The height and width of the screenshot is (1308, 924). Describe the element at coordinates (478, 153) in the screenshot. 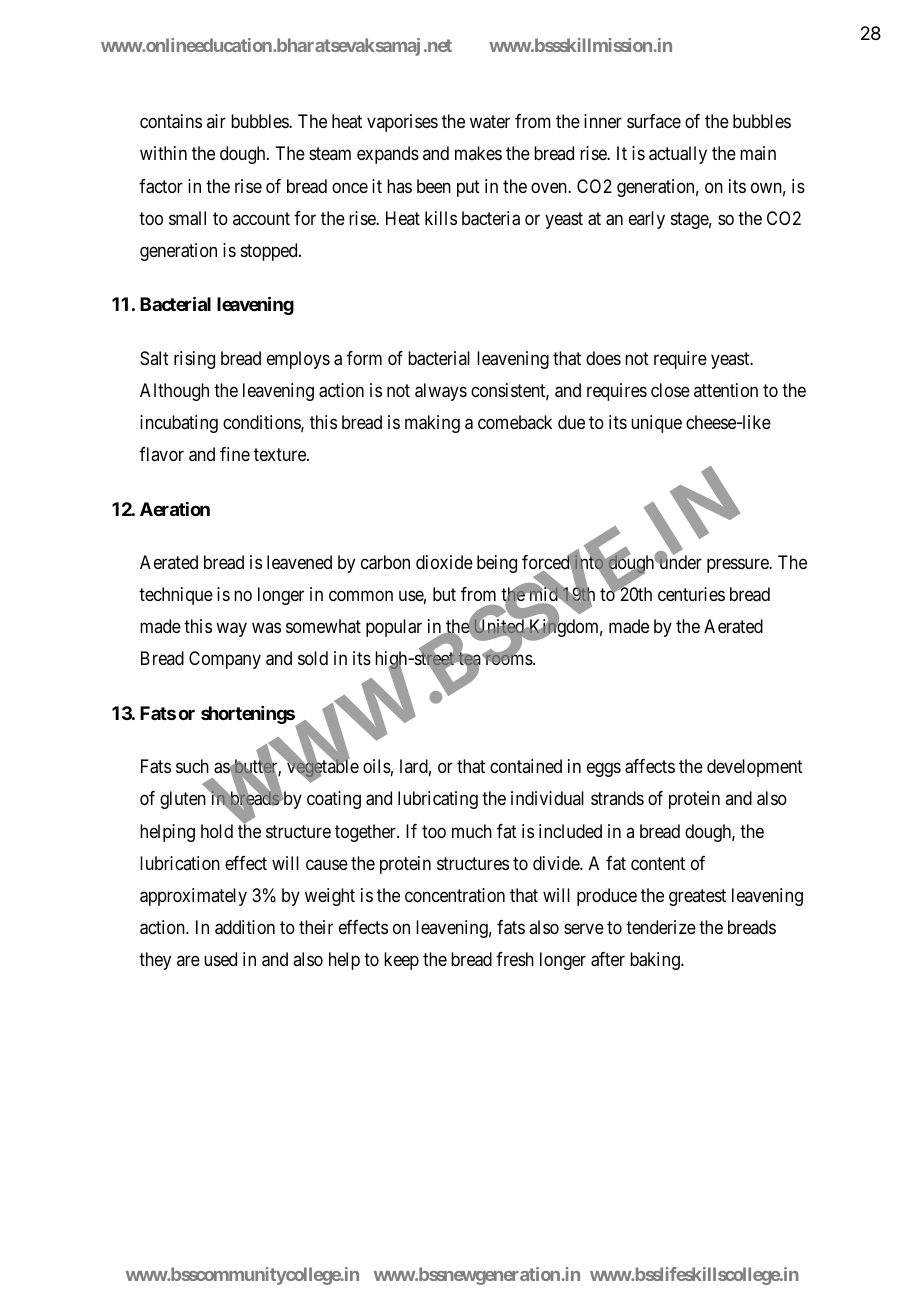

I see `makes` at that location.
